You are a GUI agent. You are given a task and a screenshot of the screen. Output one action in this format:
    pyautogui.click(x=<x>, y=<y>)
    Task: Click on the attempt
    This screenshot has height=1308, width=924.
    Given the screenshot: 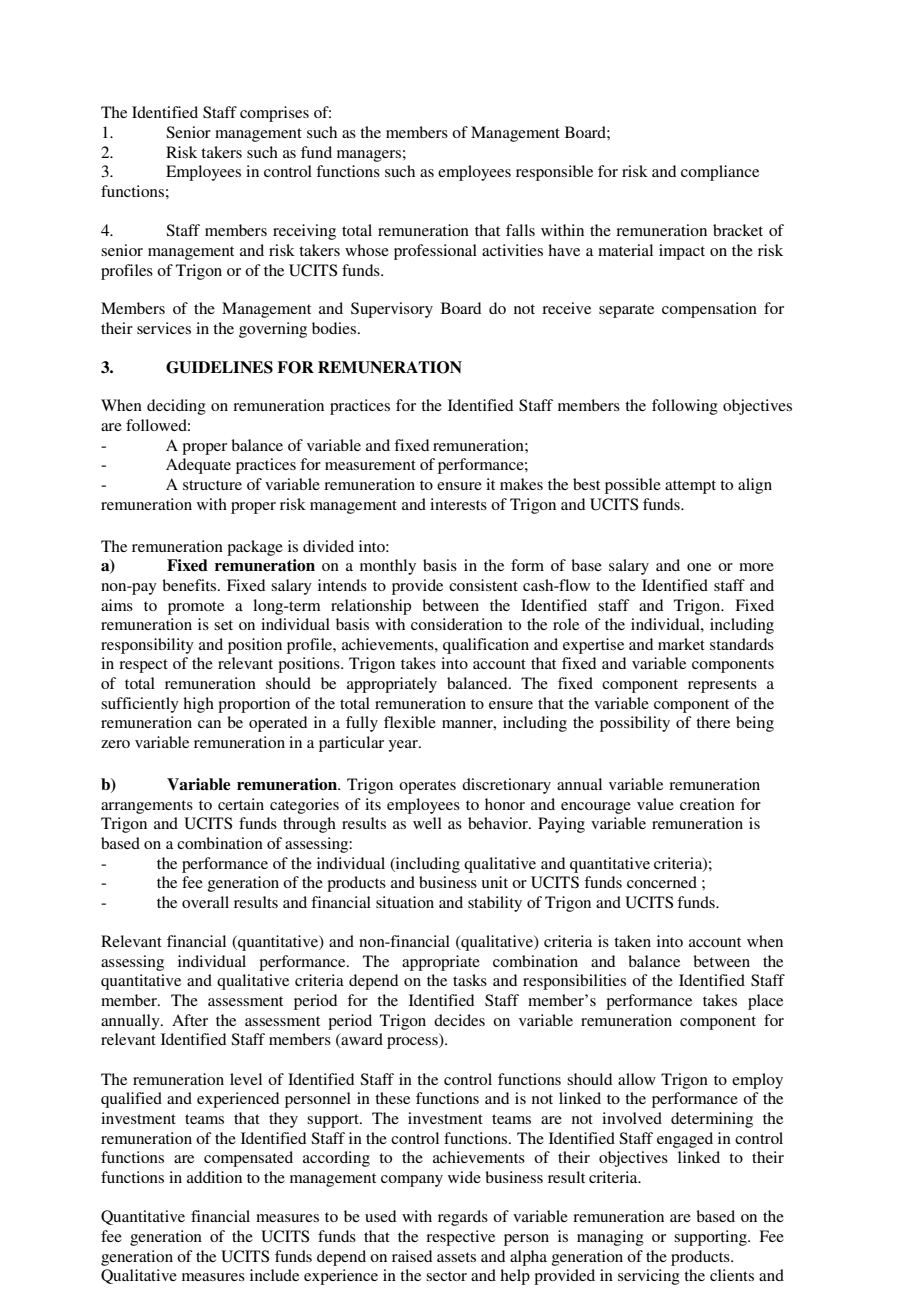 What is the action you would take?
    pyautogui.click(x=690, y=487)
